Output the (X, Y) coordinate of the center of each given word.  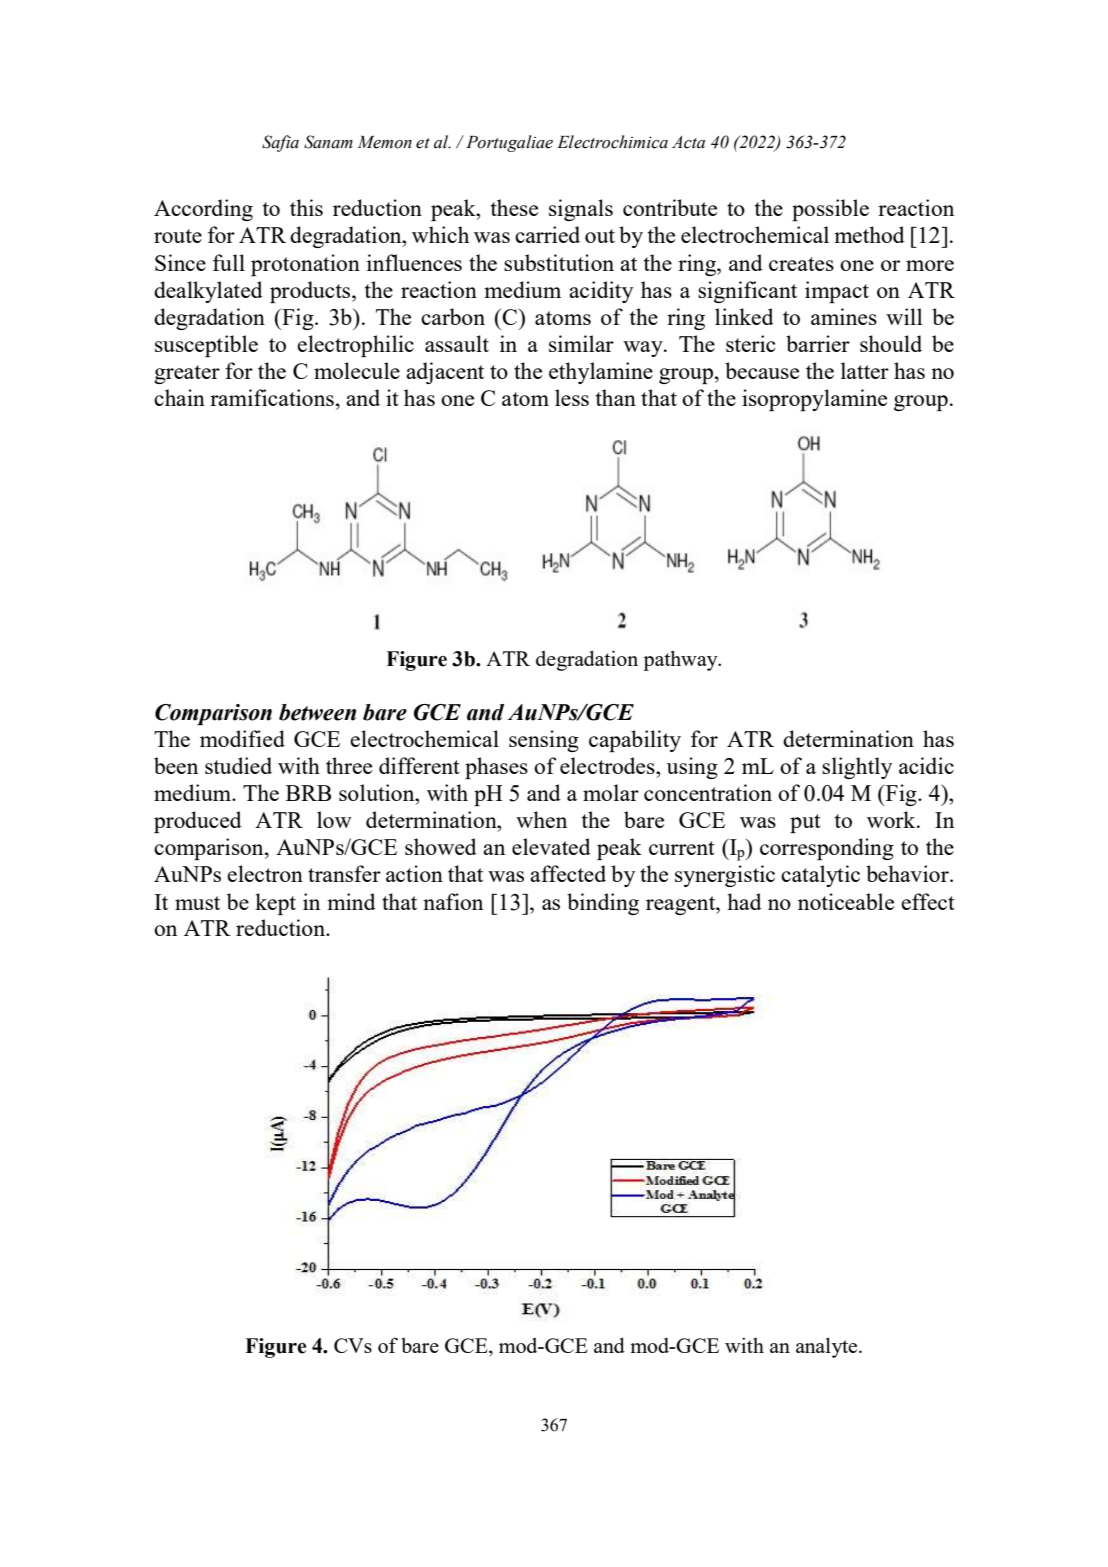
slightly (857, 768)
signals (581, 210)
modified (242, 738)
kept (275, 904)
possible (830, 210)
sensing (544, 741)
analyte (828, 1347)
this (306, 207)
